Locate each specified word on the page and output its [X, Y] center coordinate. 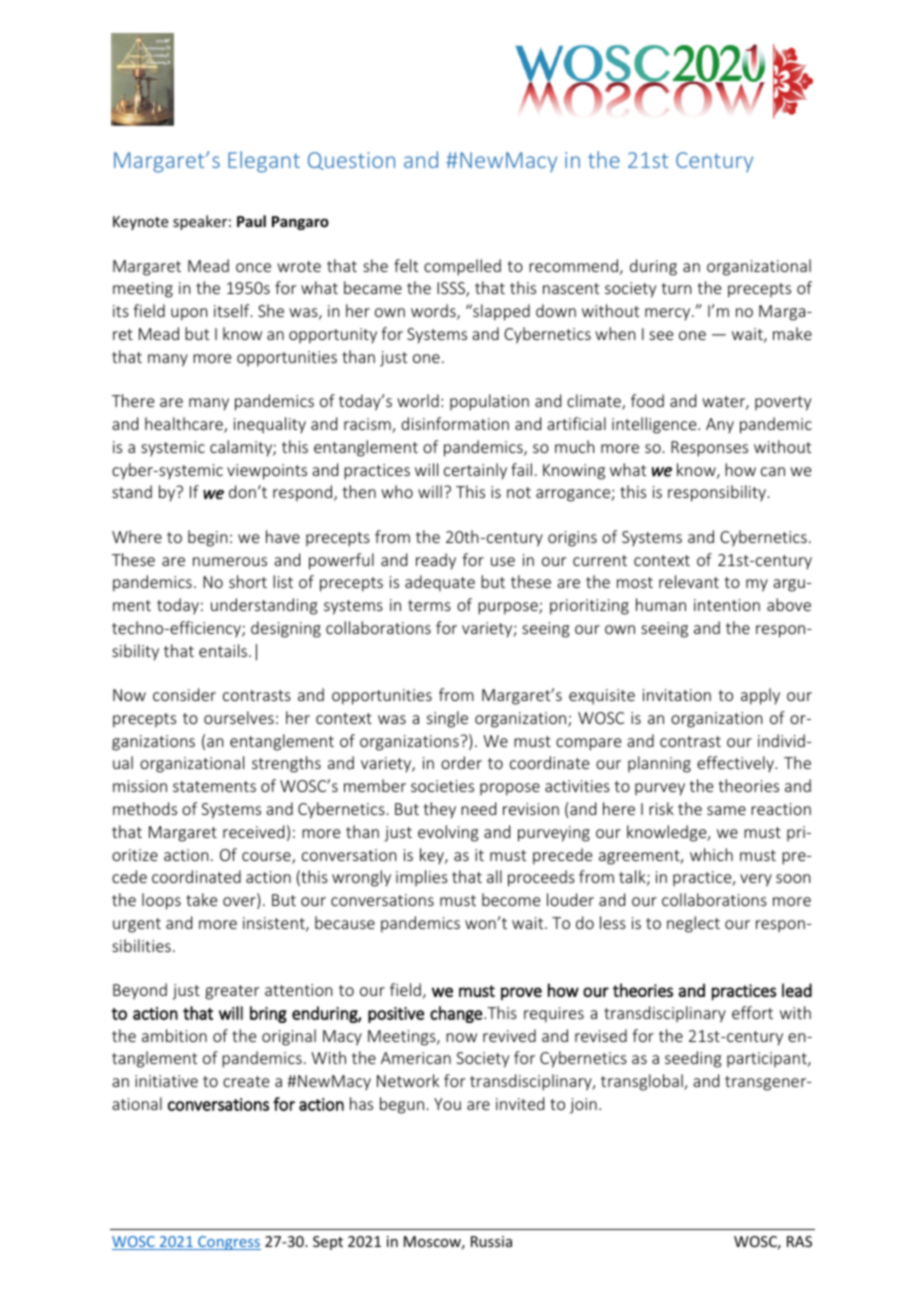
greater [232, 992]
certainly [475, 471]
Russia [491, 1241]
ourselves [239, 717]
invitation [677, 695]
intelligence [655, 425]
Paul [251, 221]
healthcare [185, 425]
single [447, 719]
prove [521, 993]
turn [676, 288]
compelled [462, 267]
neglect [693, 924]
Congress [228, 1243]
